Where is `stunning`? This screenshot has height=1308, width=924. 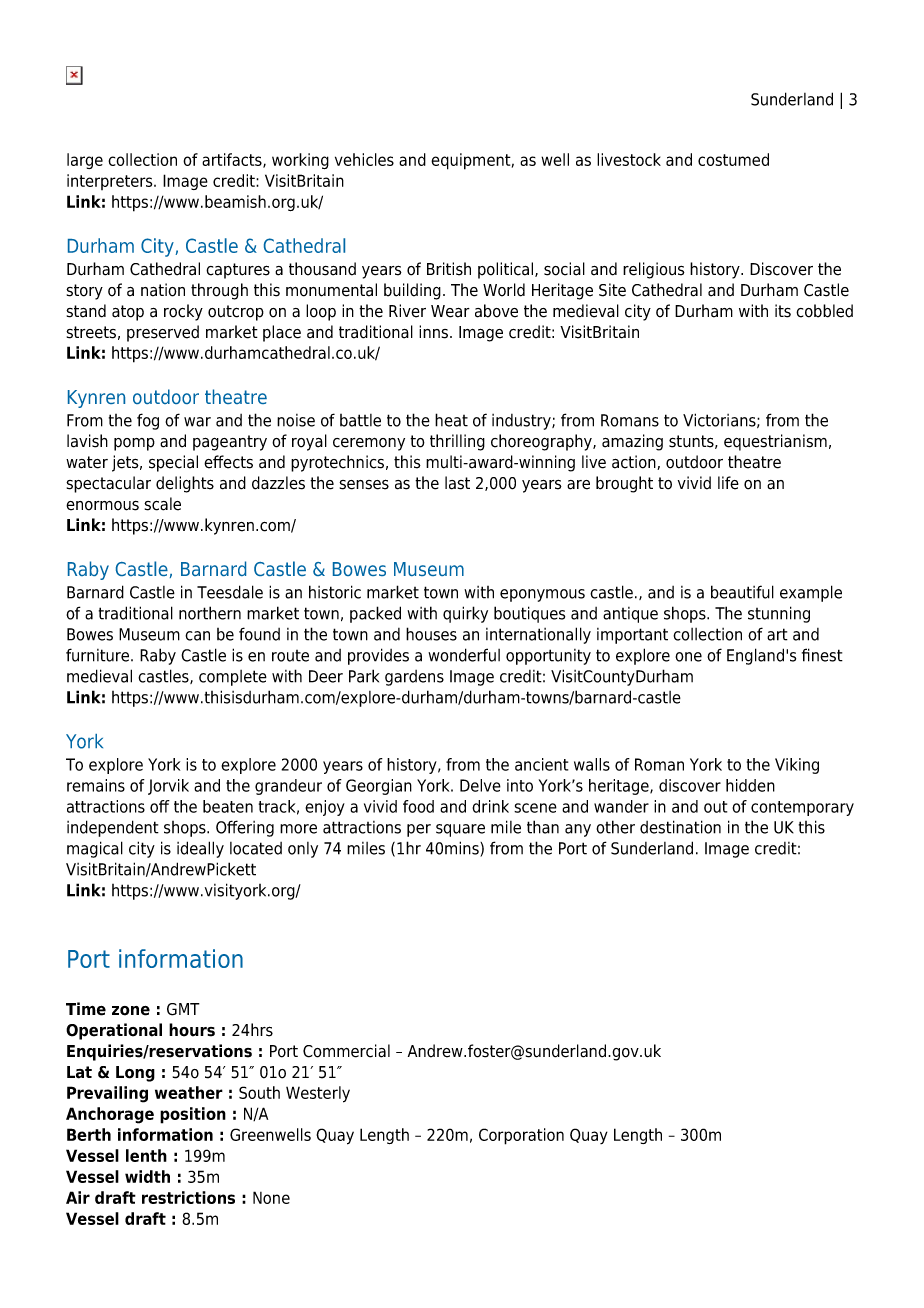 stunning is located at coordinates (779, 614).
